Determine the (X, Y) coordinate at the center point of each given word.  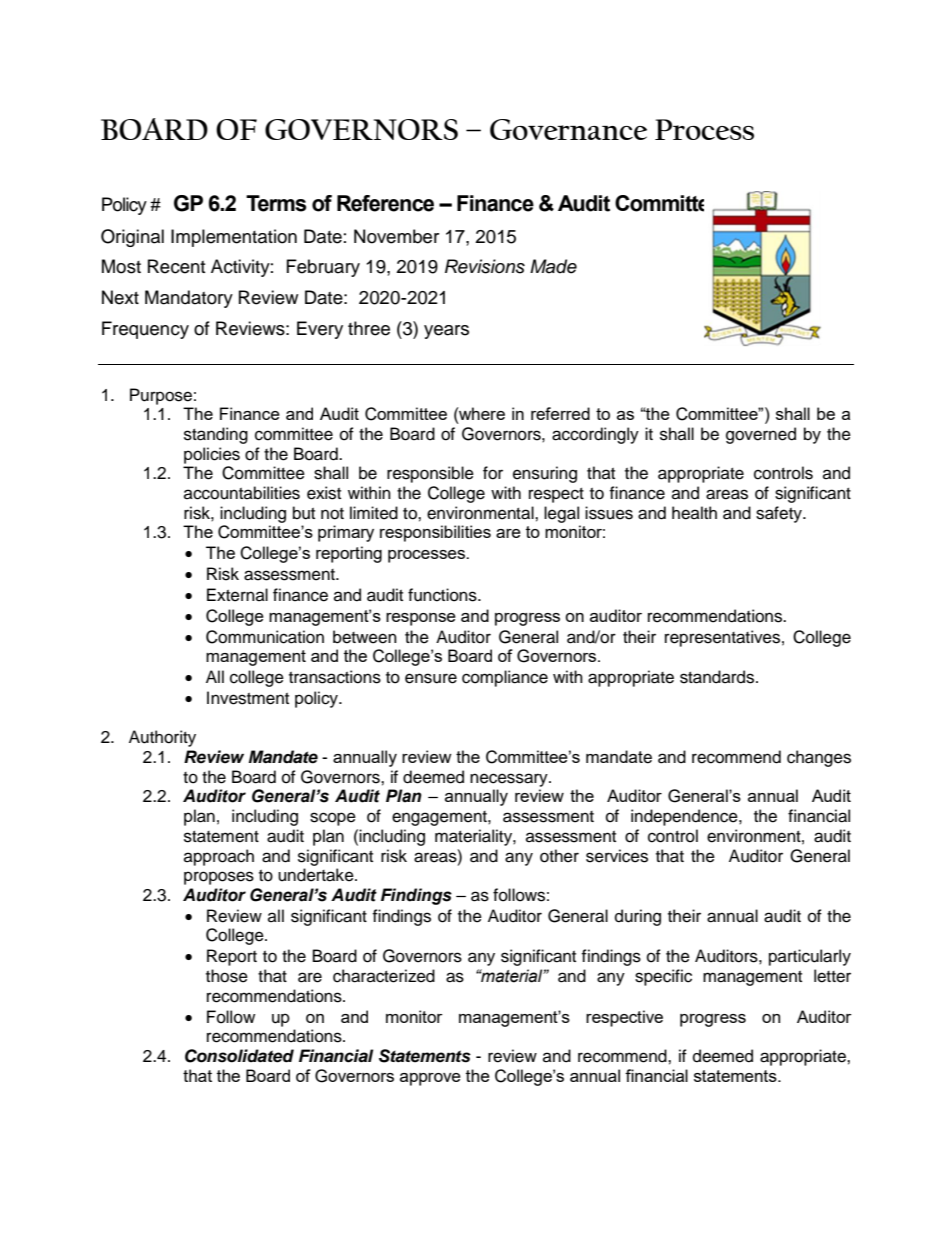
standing (216, 435)
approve (430, 1079)
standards (718, 677)
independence (685, 817)
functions (443, 595)
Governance (568, 129)
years (446, 332)
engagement (440, 818)
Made (553, 266)
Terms (276, 203)
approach (219, 857)
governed (761, 435)
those (227, 976)
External (237, 595)
